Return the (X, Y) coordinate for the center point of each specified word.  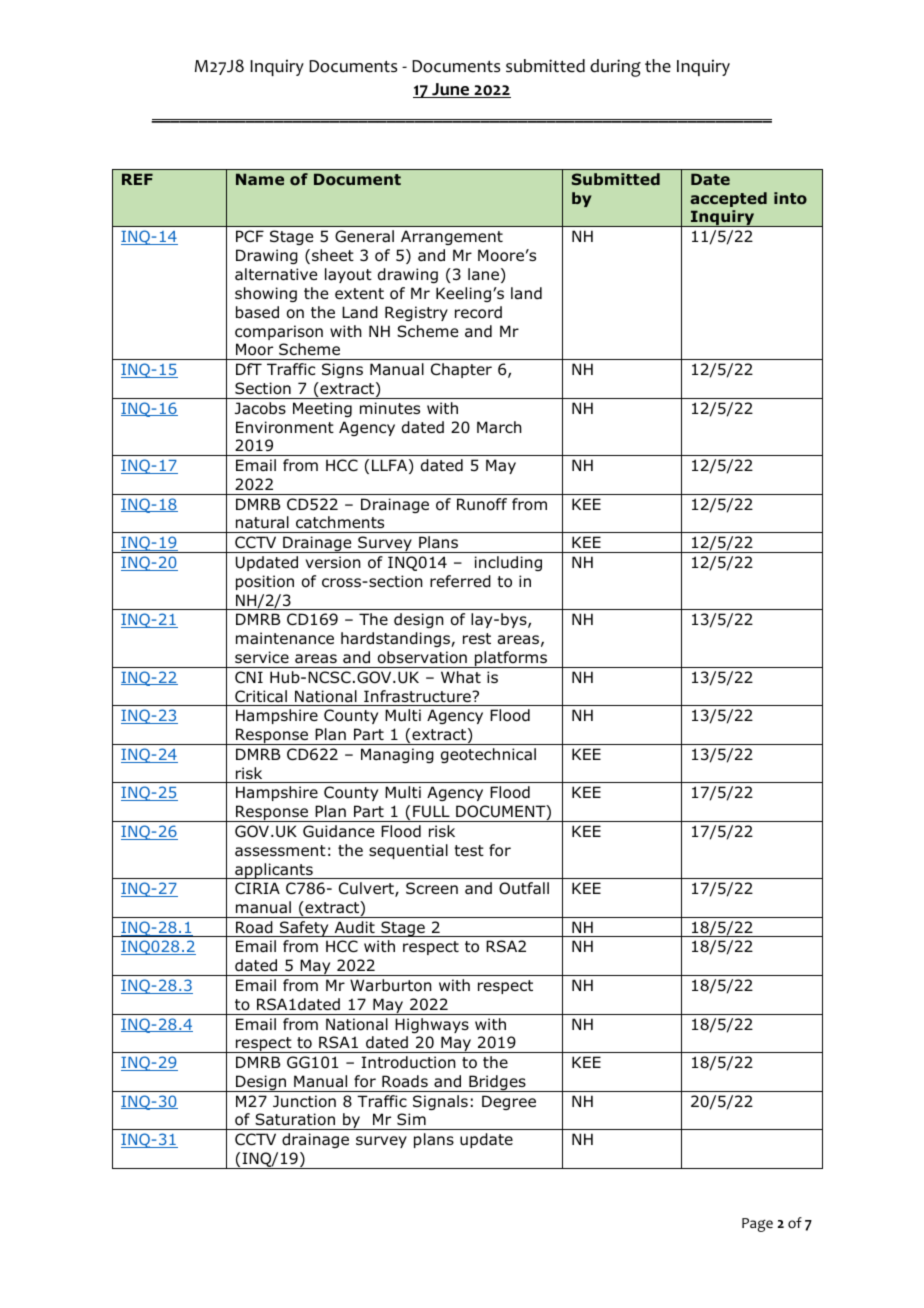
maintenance (285, 638)
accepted (728, 199)
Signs (342, 370)
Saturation (295, 1119)
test (469, 850)
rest (477, 638)
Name (260, 179)
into (790, 198)
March (499, 427)
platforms (511, 659)
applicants (274, 871)
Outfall (524, 888)
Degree (509, 1102)
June (451, 90)
